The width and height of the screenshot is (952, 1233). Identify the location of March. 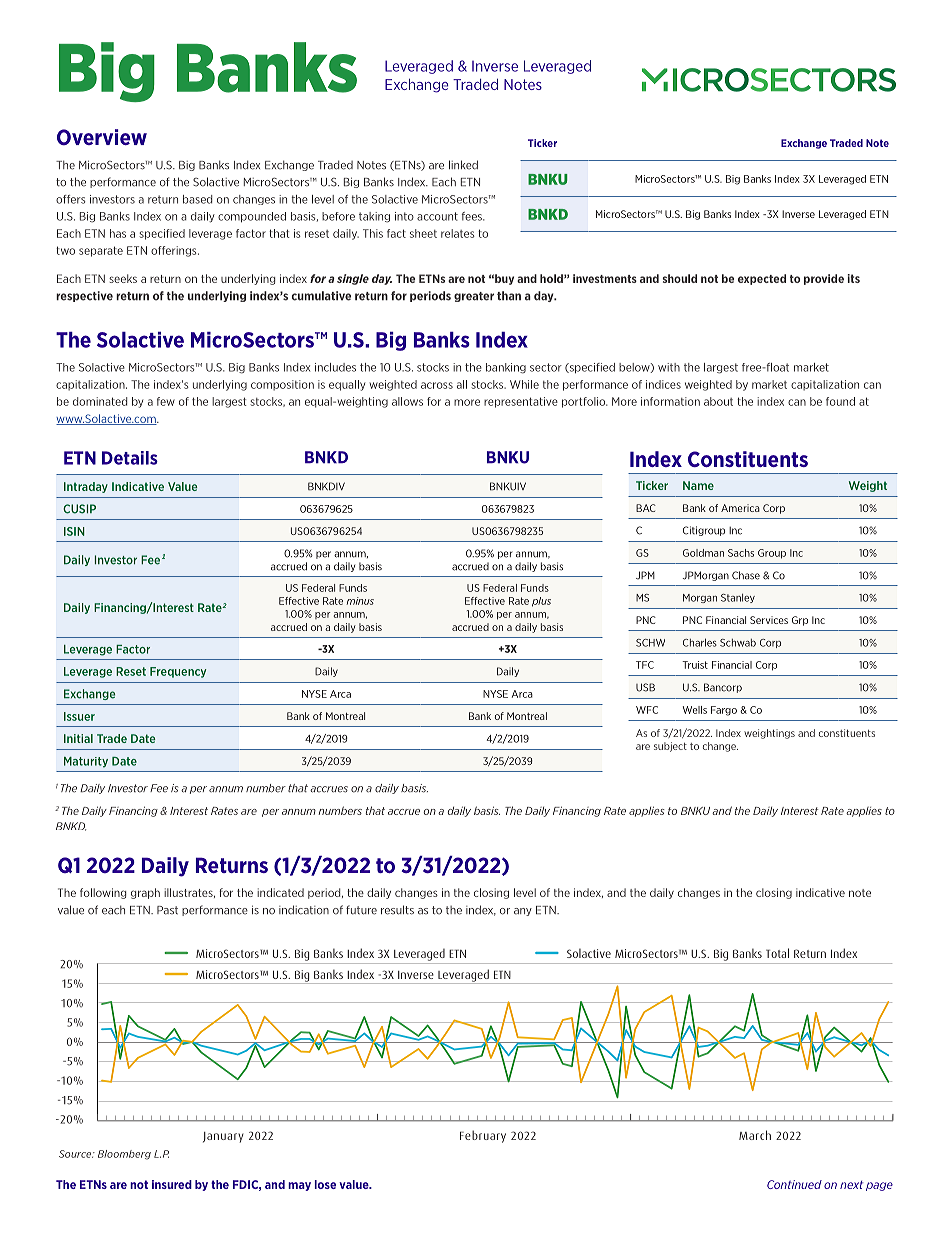
(755, 1135).
